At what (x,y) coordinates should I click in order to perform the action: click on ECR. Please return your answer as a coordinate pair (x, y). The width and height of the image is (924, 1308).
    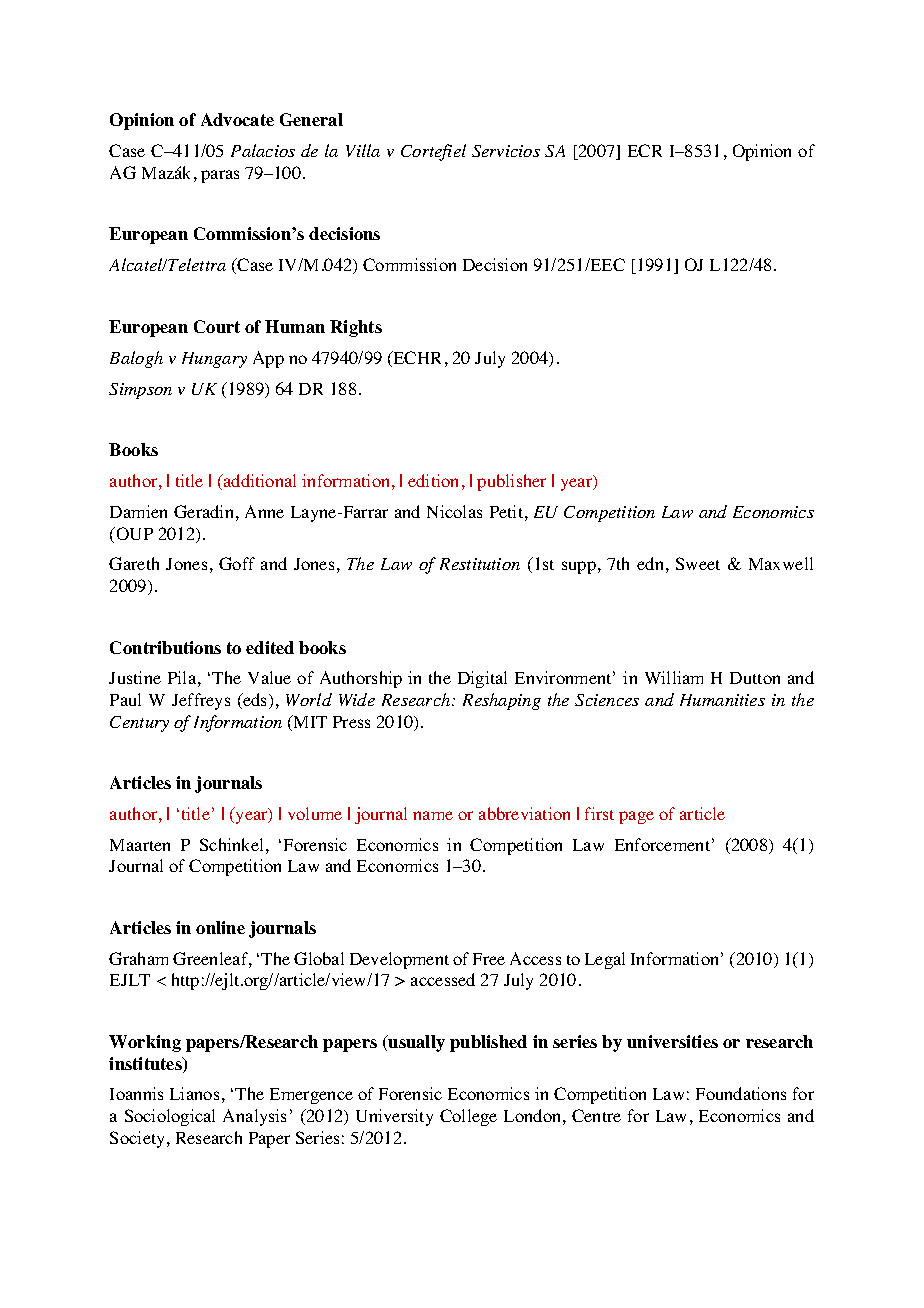
    Looking at the image, I should click on (645, 150).
